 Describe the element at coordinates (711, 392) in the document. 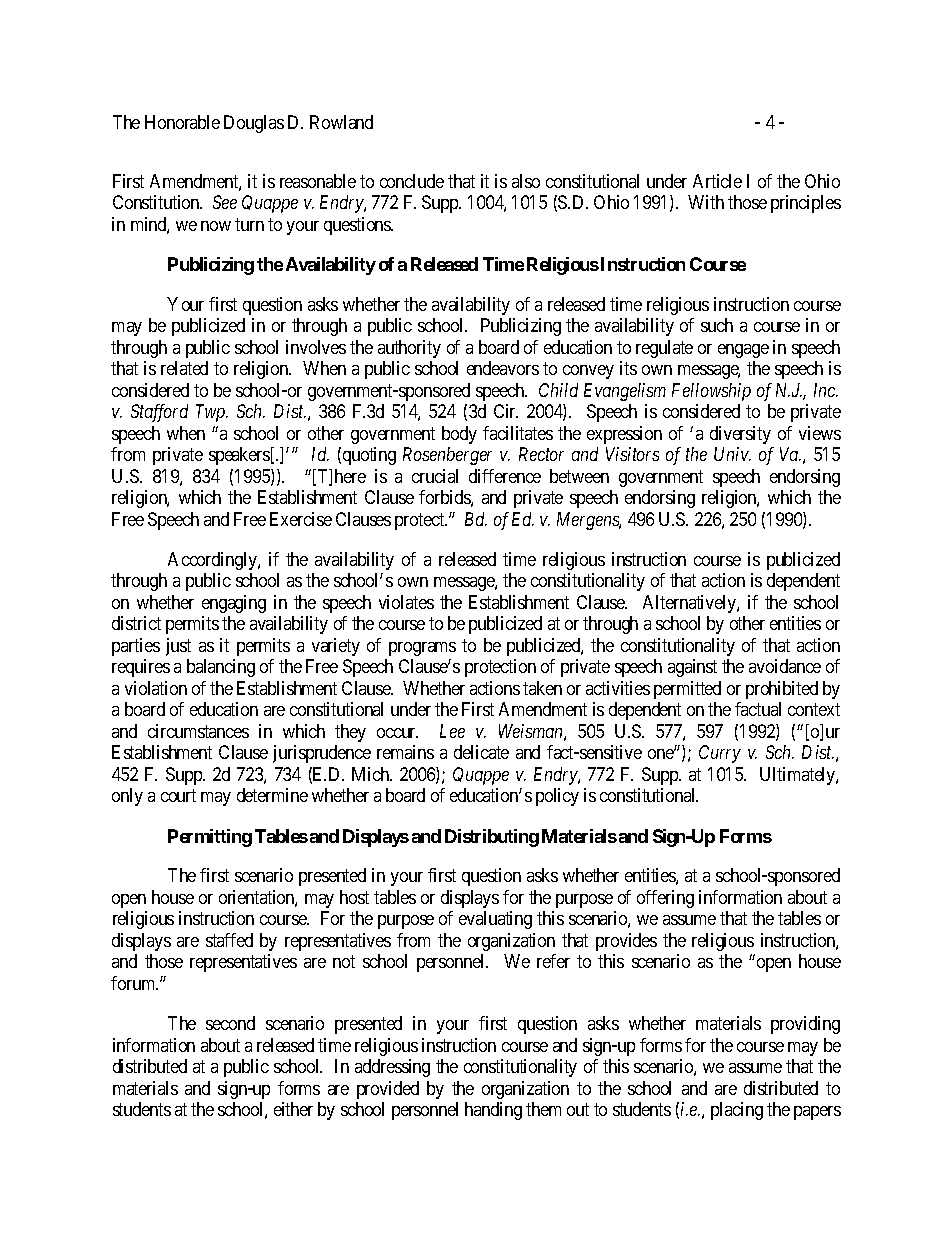

I see `Fellowship` at that location.
